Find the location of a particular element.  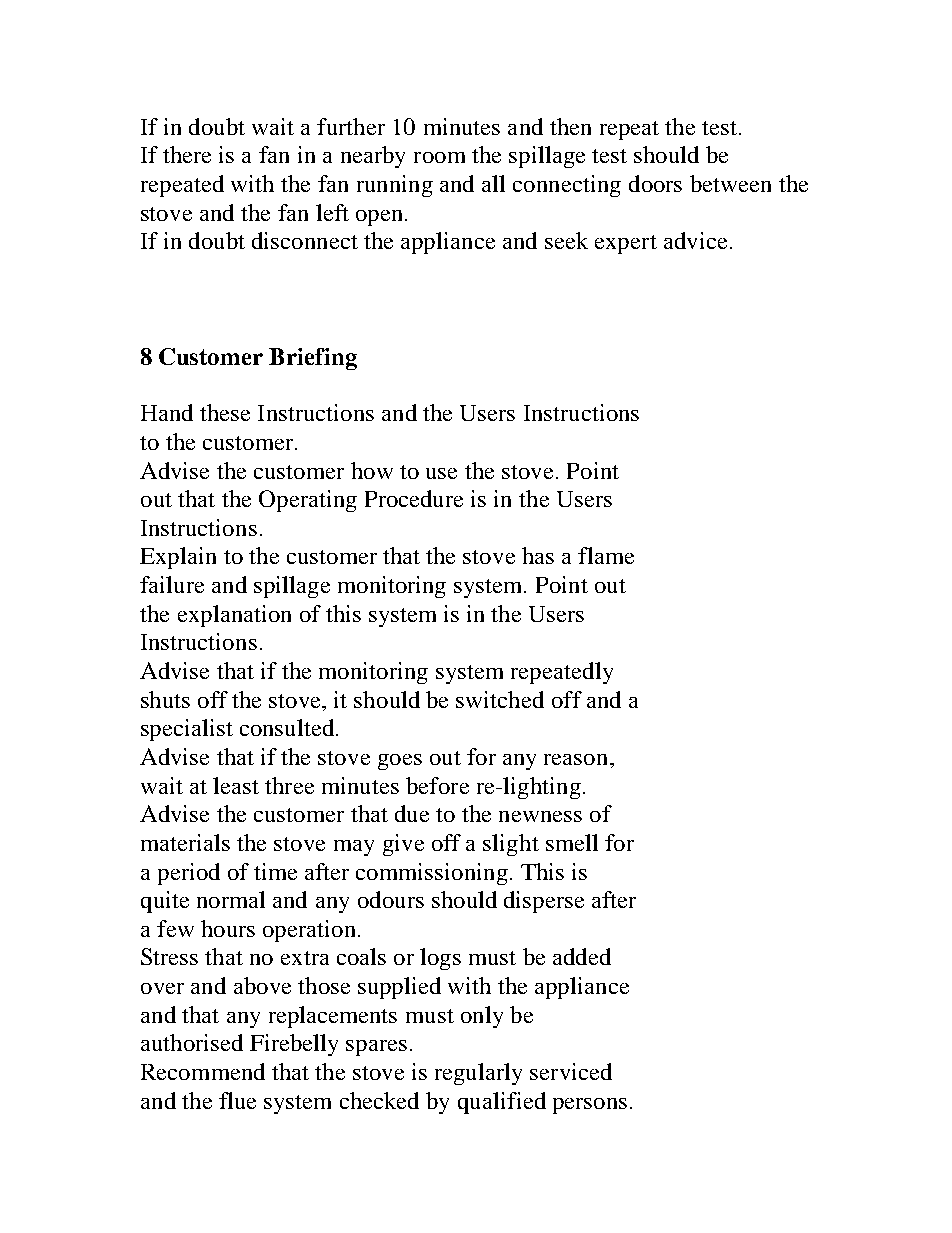

room is located at coordinates (439, 157).
